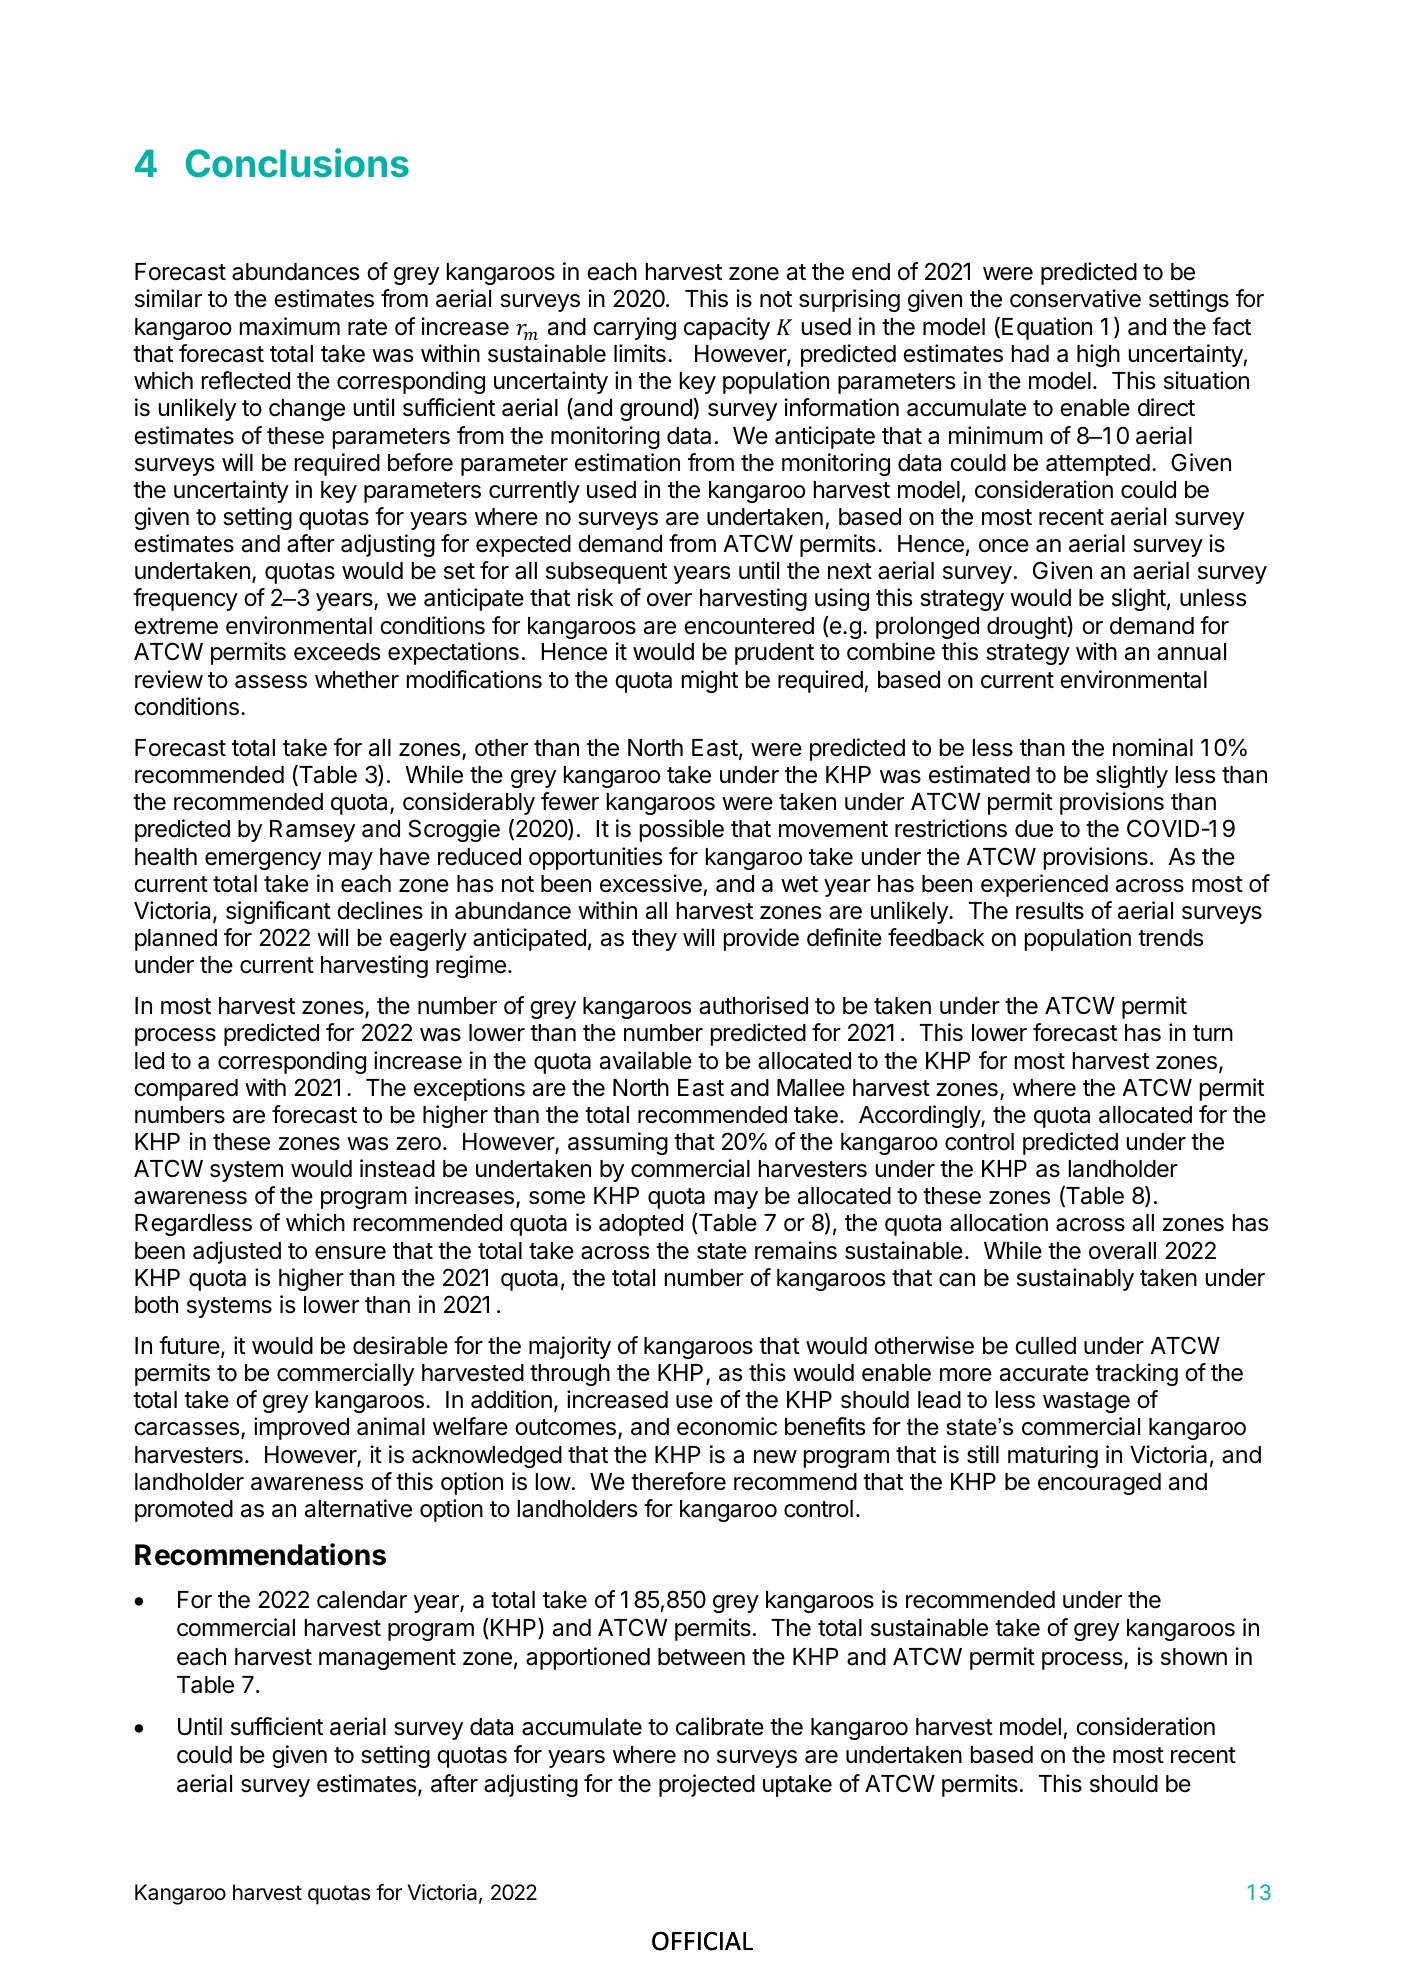 Image resolution: width=1404 pixels, height=1986 pixels. I want to click on economic, so click(727, 1426).
